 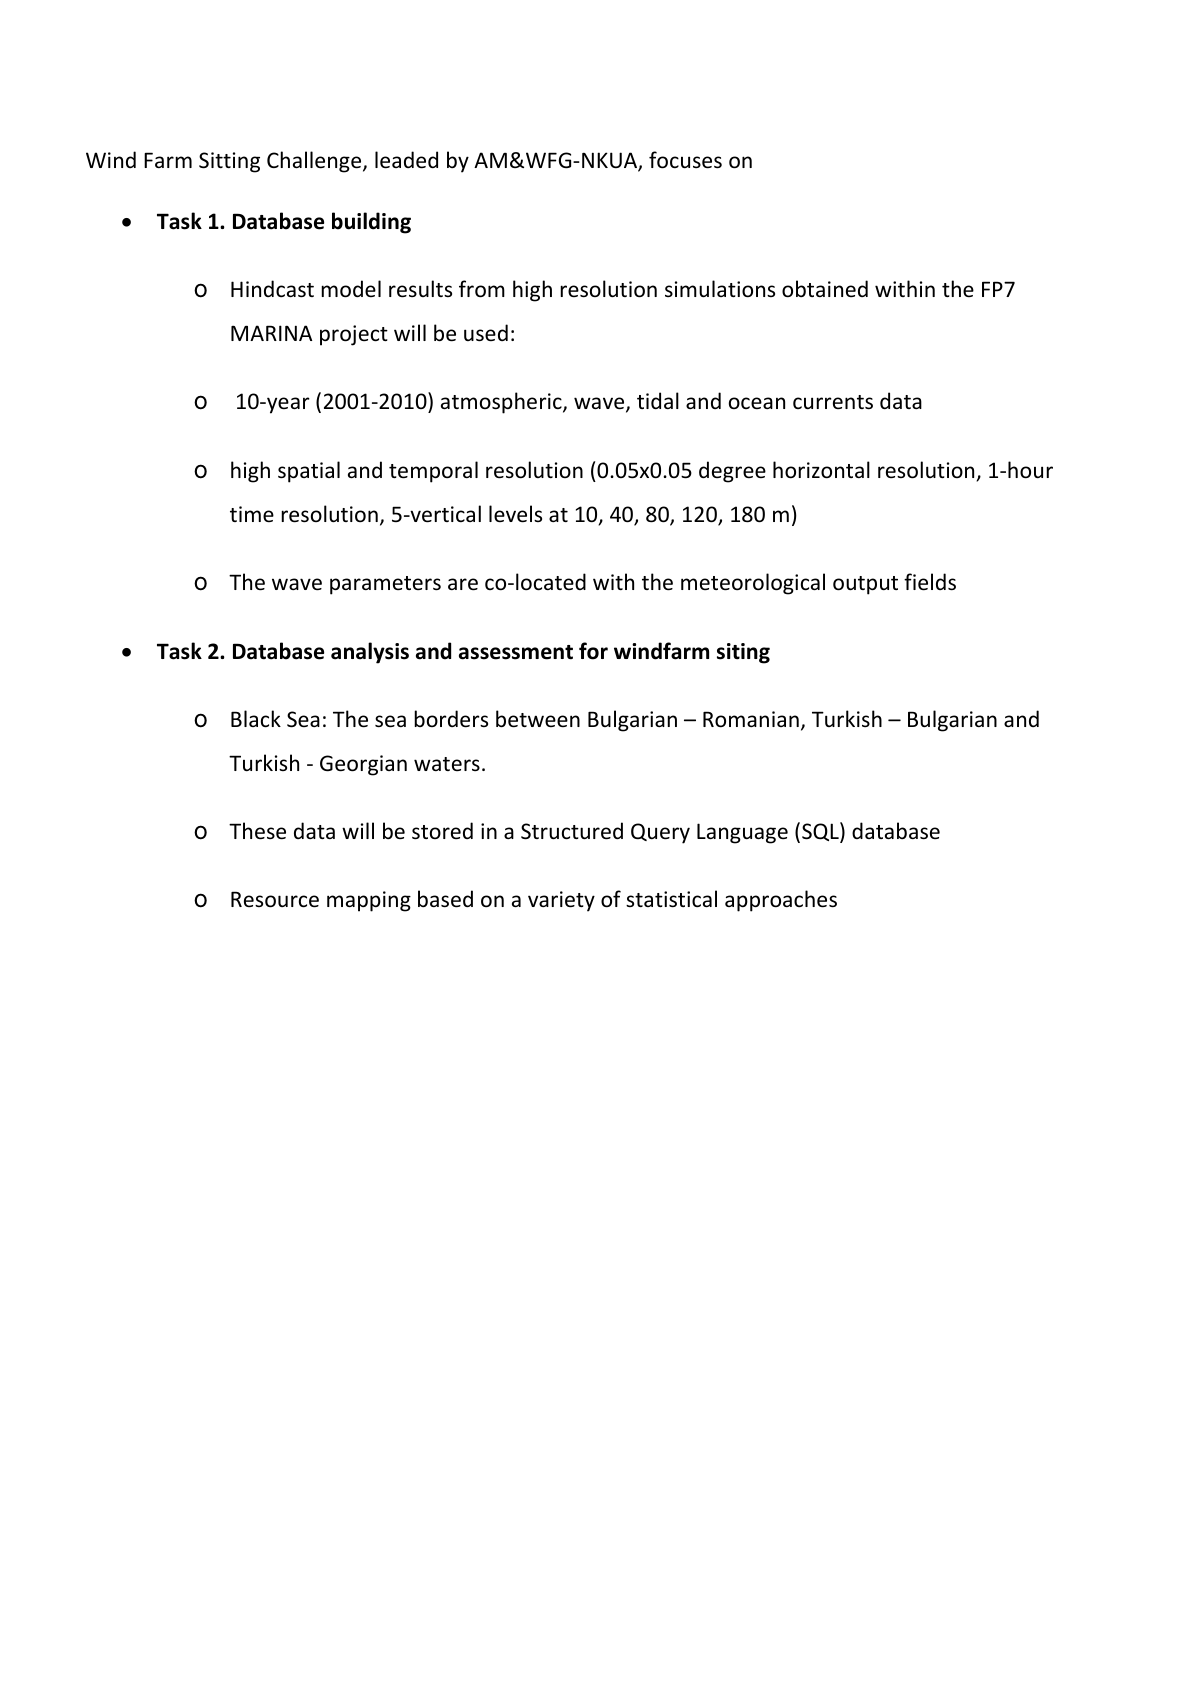 I want to click on focuses, so click(x=685, y=160).
